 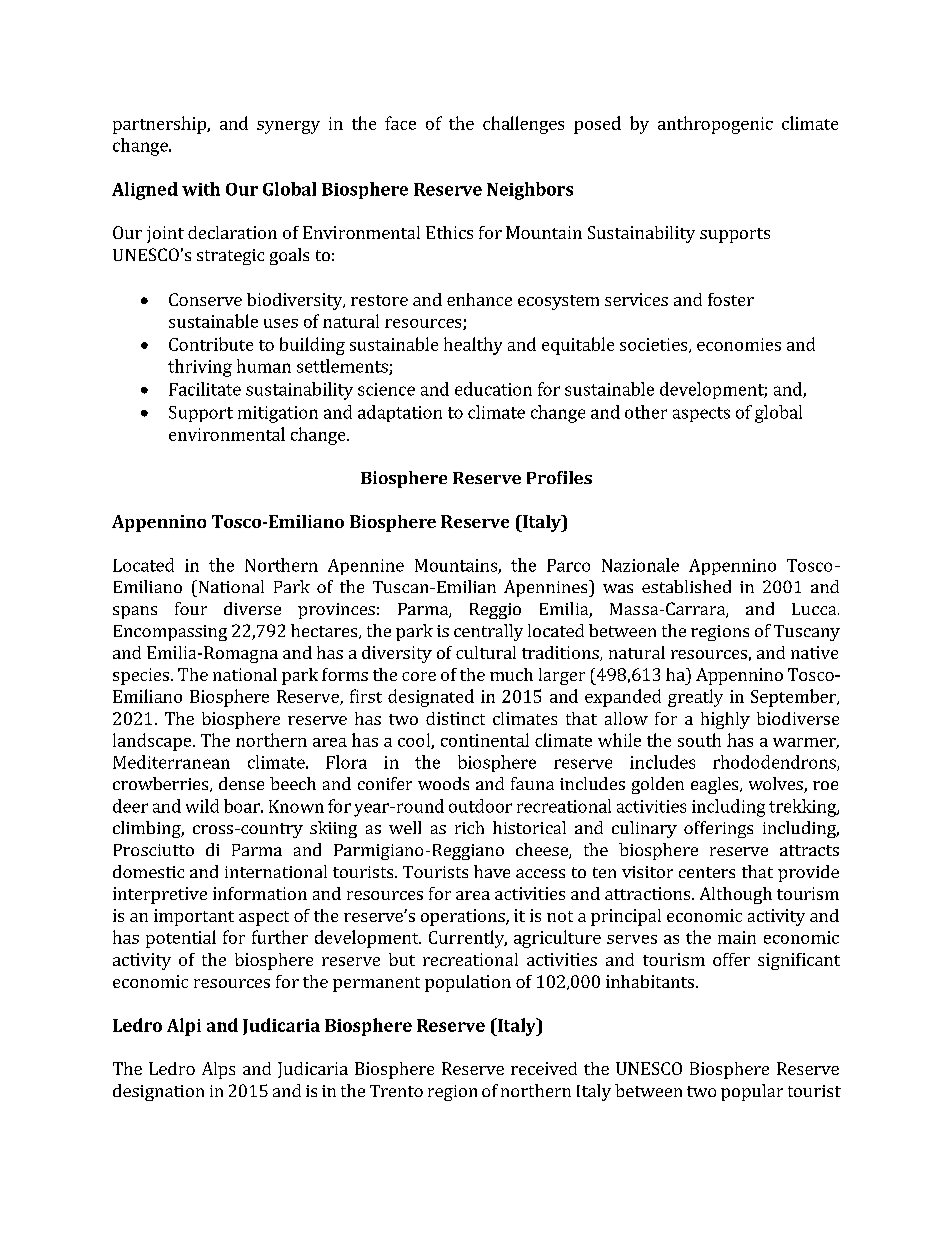 I want to click on continental, so click(x=485, y=740).
